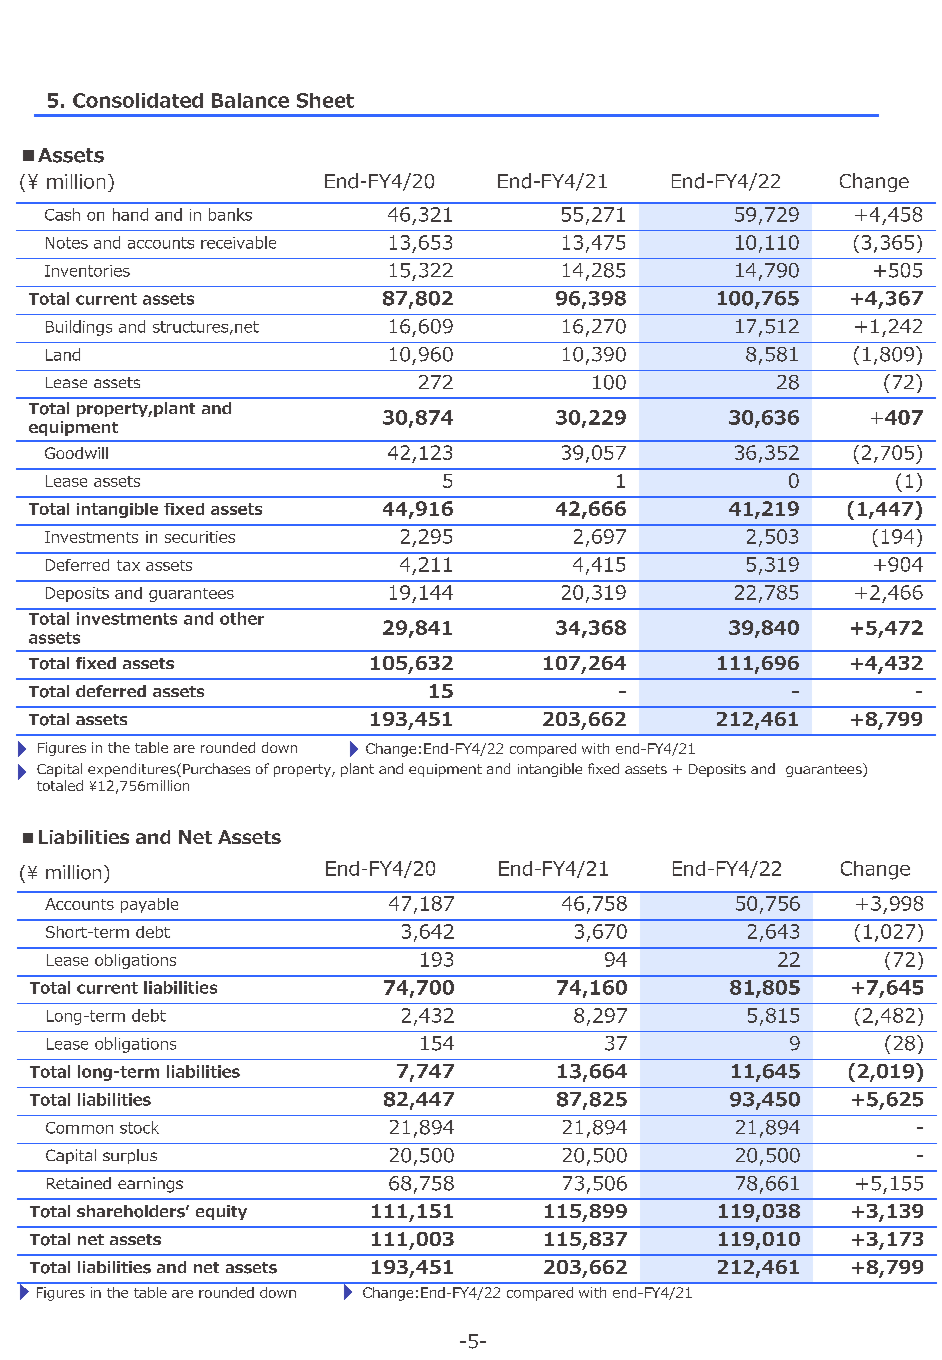 The image size is (942, 1360). Describe the element at coordinates (128, 565) in the screenshot. I see `tax` at that location.
